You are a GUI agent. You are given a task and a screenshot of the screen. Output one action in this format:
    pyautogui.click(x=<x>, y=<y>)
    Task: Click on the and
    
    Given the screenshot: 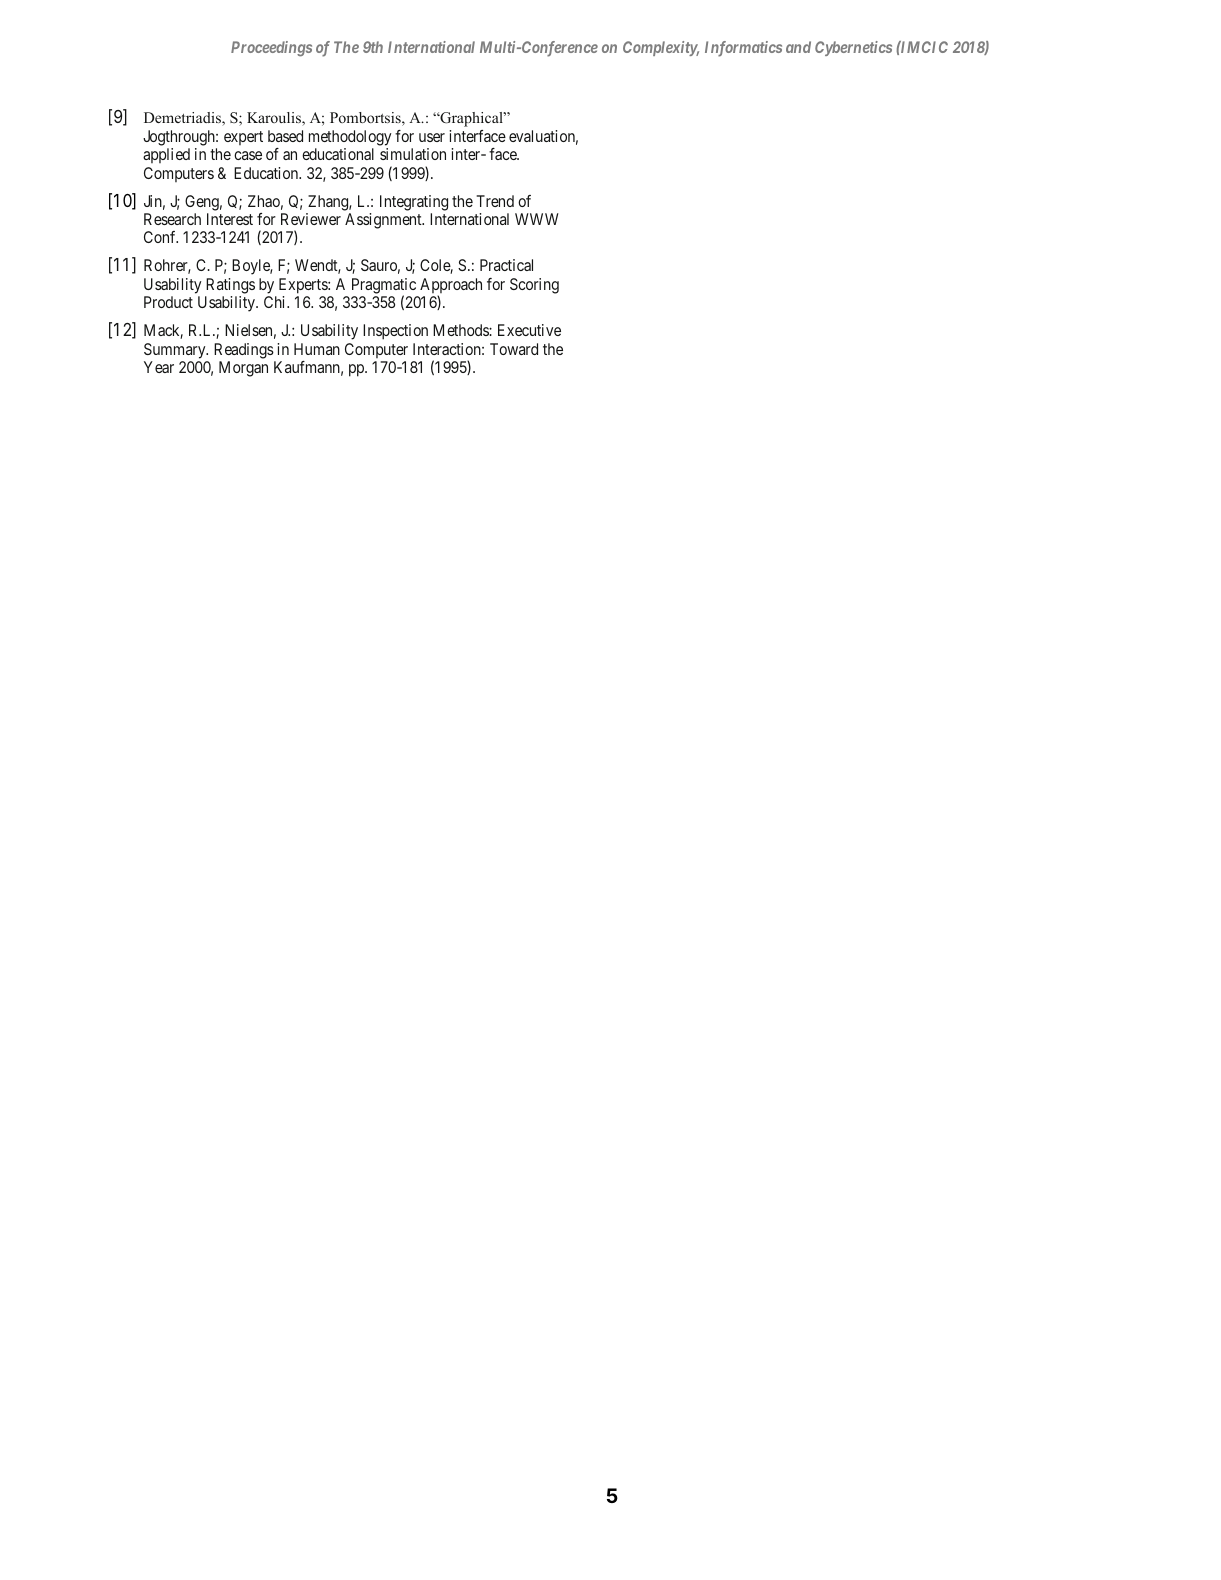 What is the action you would take?
    pyautogui.click(x=798, y=47)
